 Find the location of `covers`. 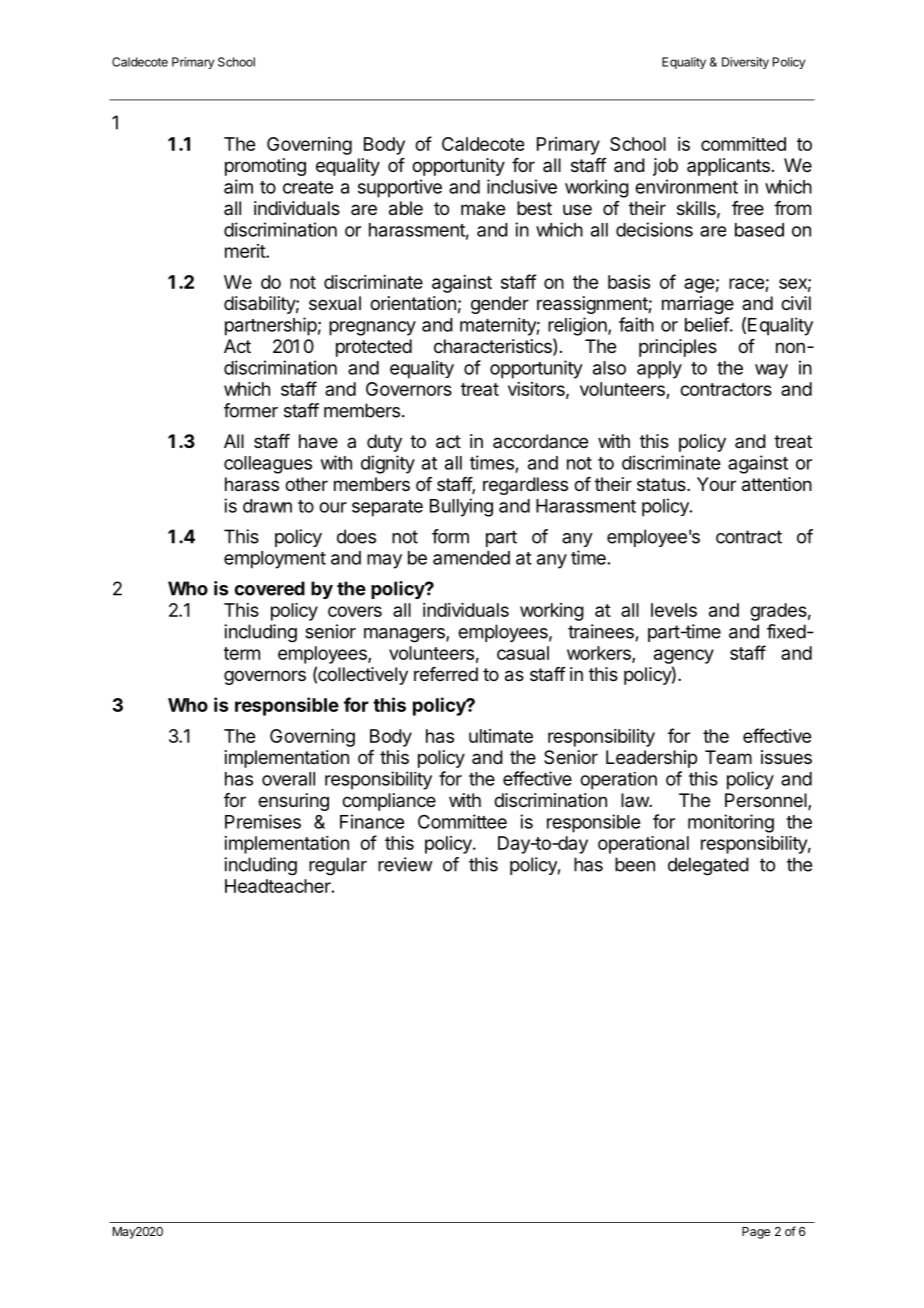

covers is located at coordinates (355, 611).
